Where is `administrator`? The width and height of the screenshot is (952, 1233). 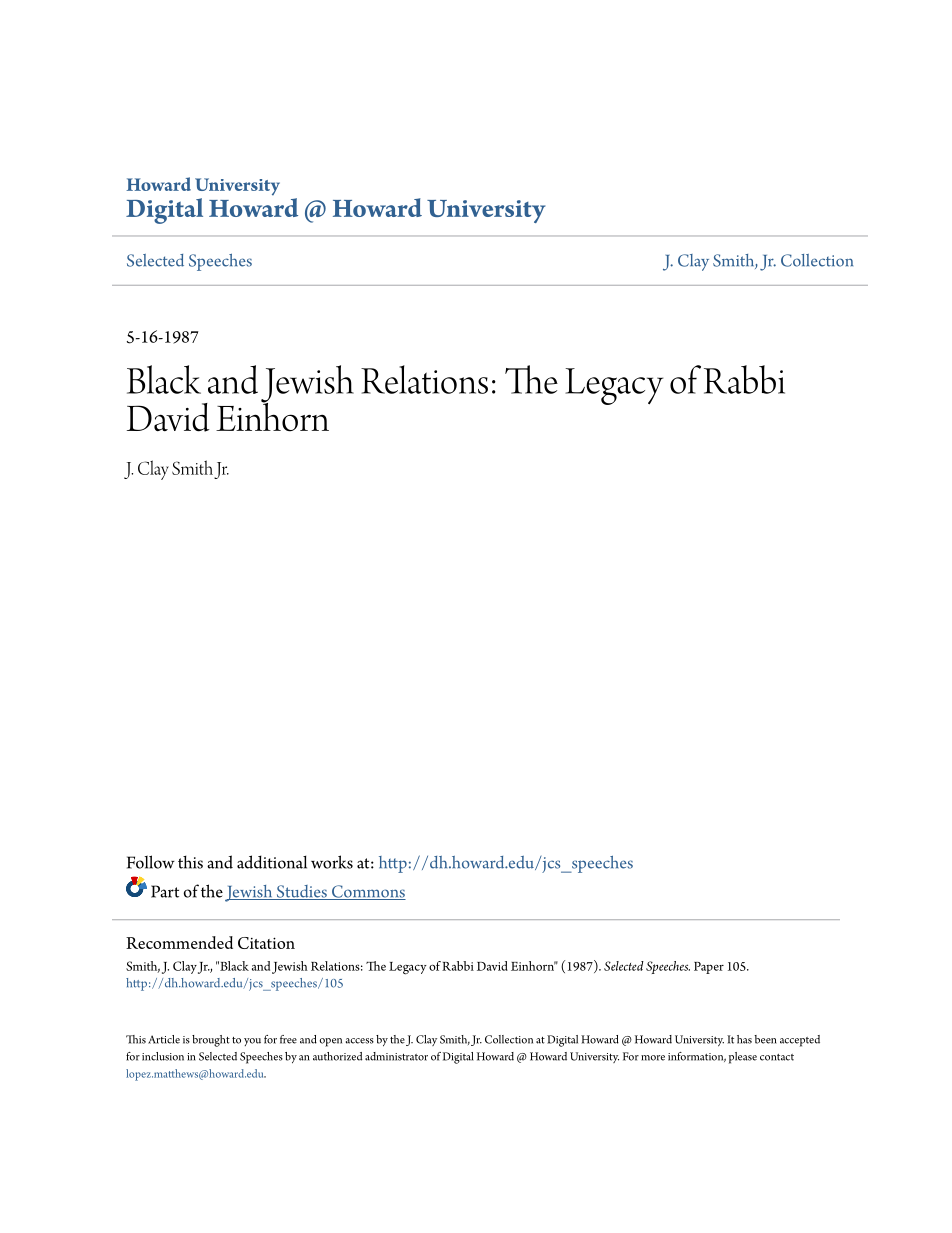 administrator is located at coordinates (396, 1056).
